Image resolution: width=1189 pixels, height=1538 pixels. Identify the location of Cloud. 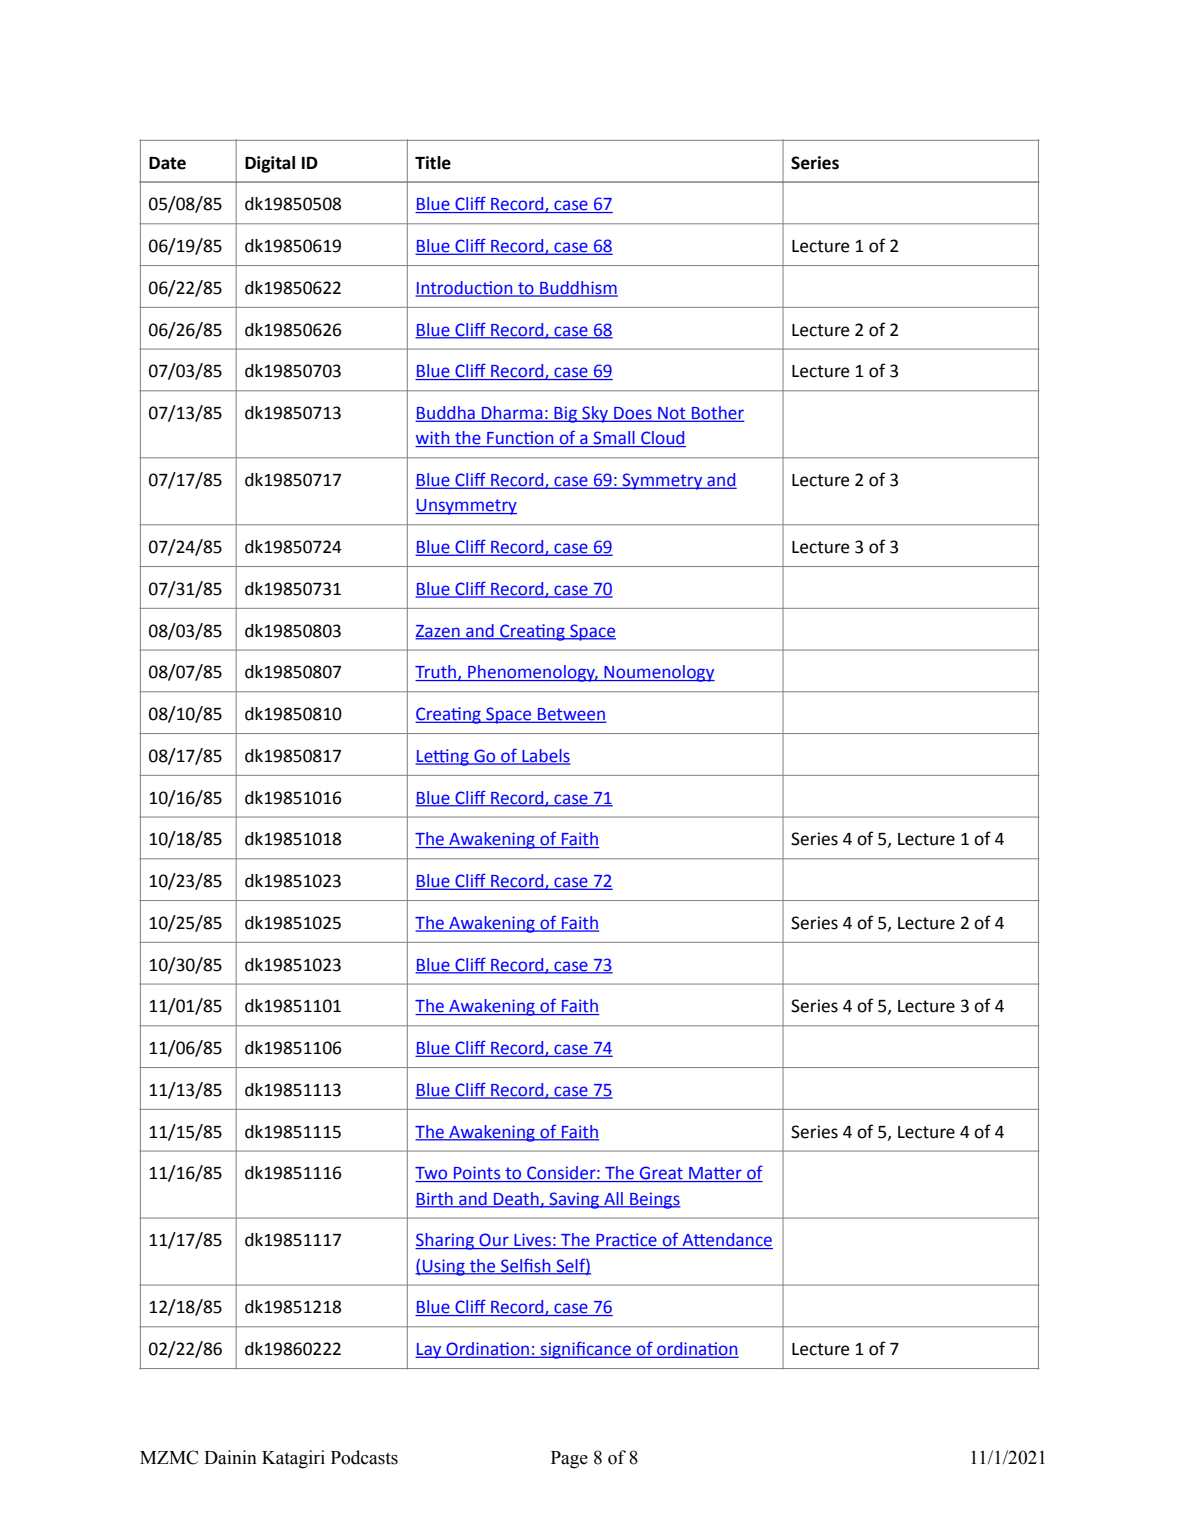
(662, 439).
